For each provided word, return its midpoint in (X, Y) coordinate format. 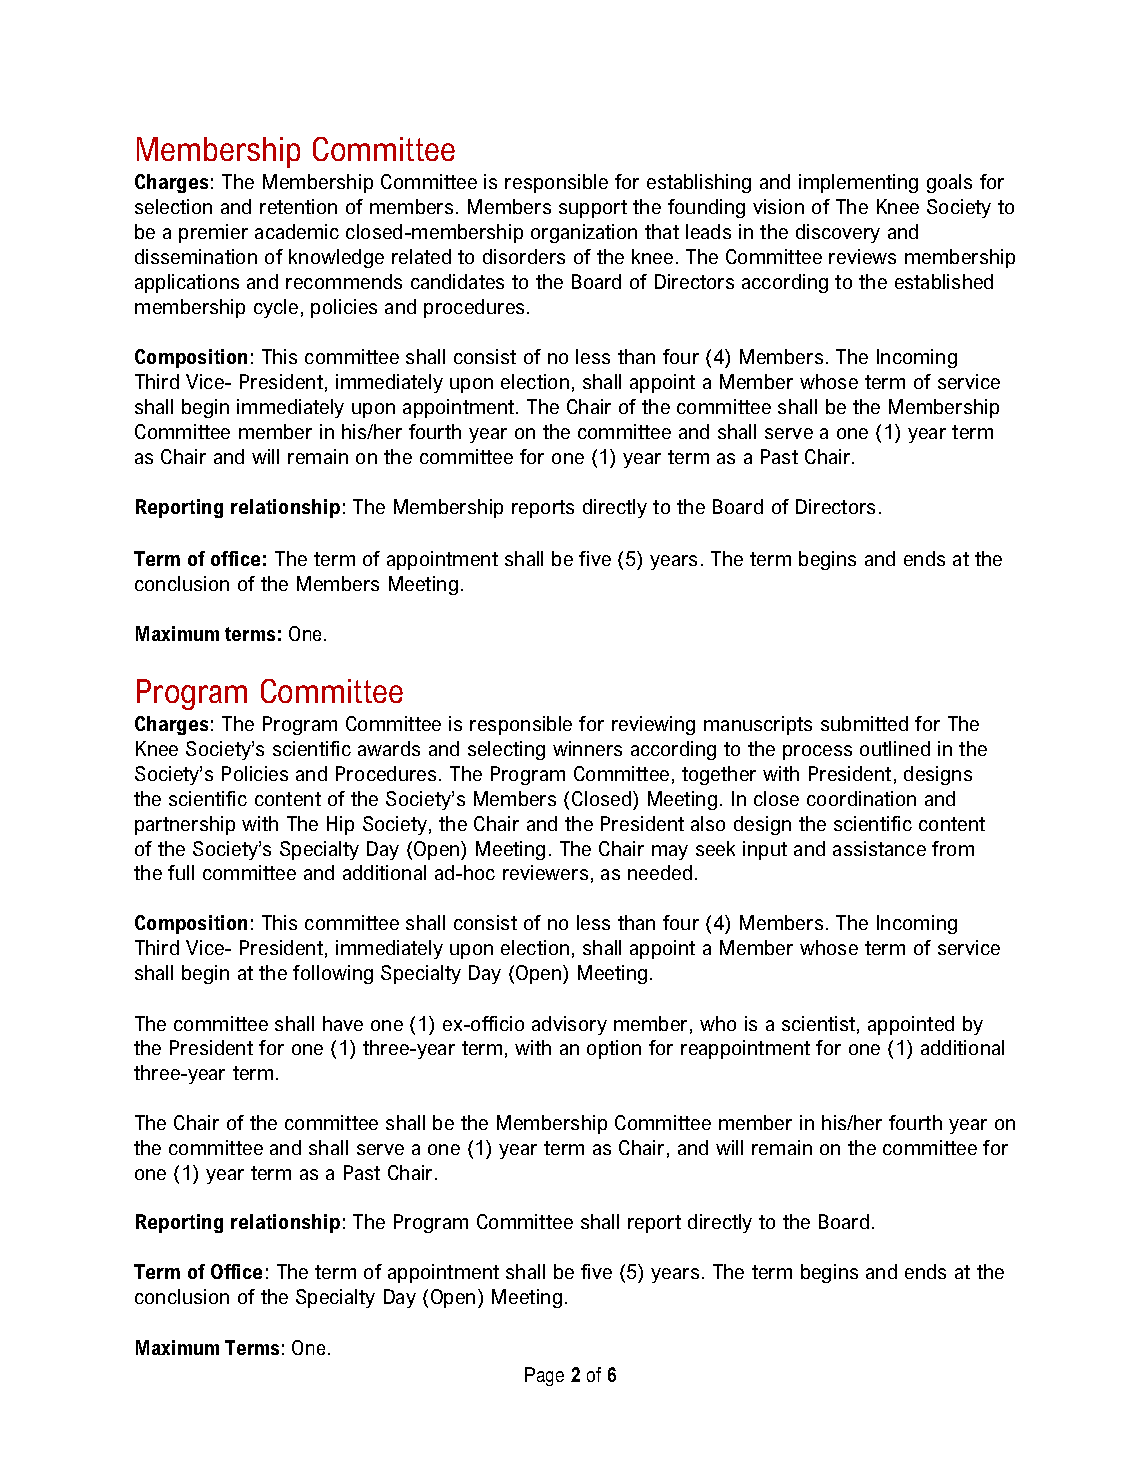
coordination (861, 798)
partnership (185, 825)
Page (544, 1376)
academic (297, 231)
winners (587, 748)
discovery (838, 233)
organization (584, 233)
